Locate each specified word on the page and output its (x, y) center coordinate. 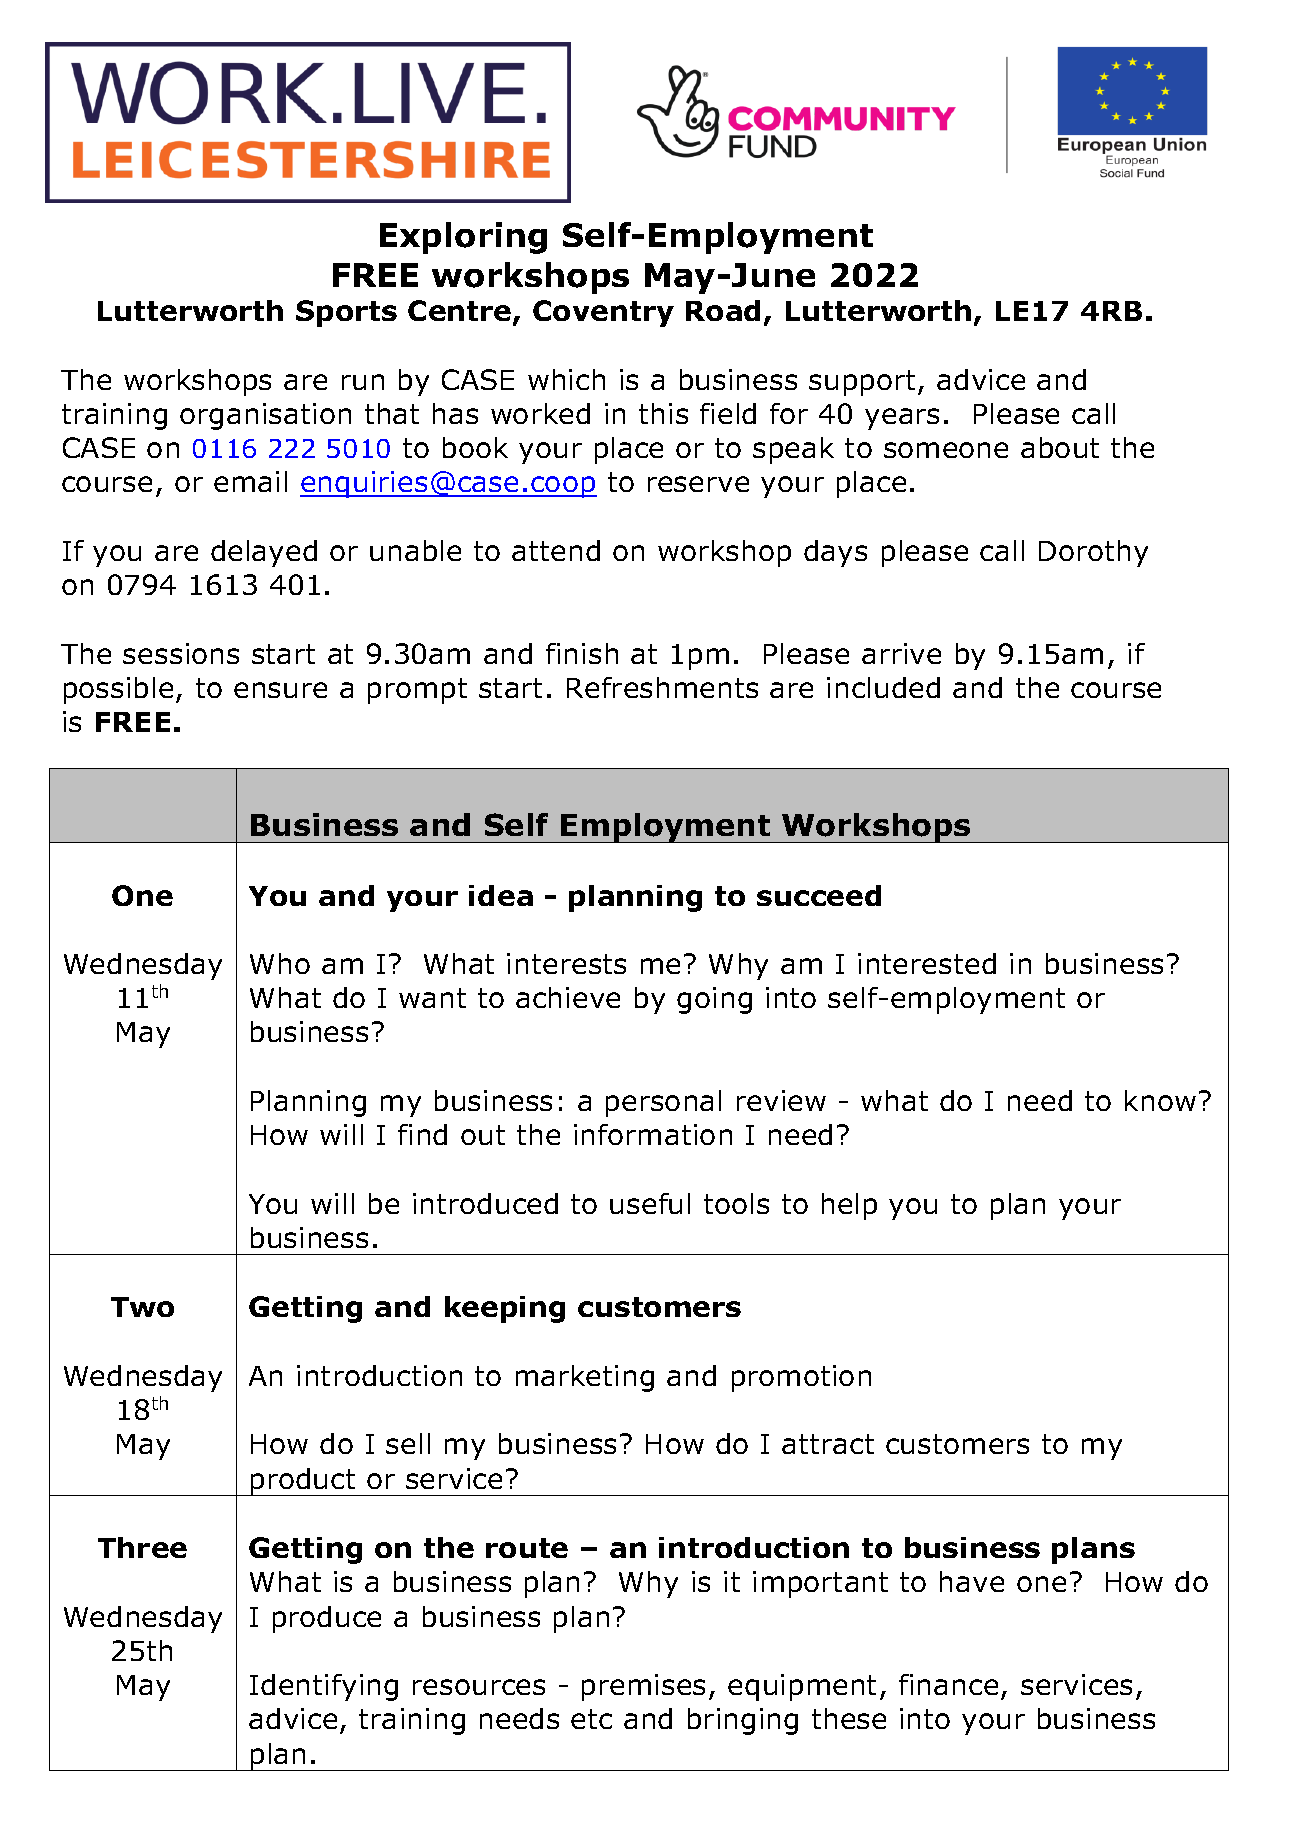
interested (927, 963)
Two (142, 1307)
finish (582, 653)
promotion (801, 1378)
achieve (568, 997)
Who (280, 963)
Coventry (603, 313)
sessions (181, 653)
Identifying (324, 1687)
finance (948, 1684)
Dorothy (1093, 553)
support (862, 383)
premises (643, 1687)
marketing (585, 1378)
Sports (346, 313)
